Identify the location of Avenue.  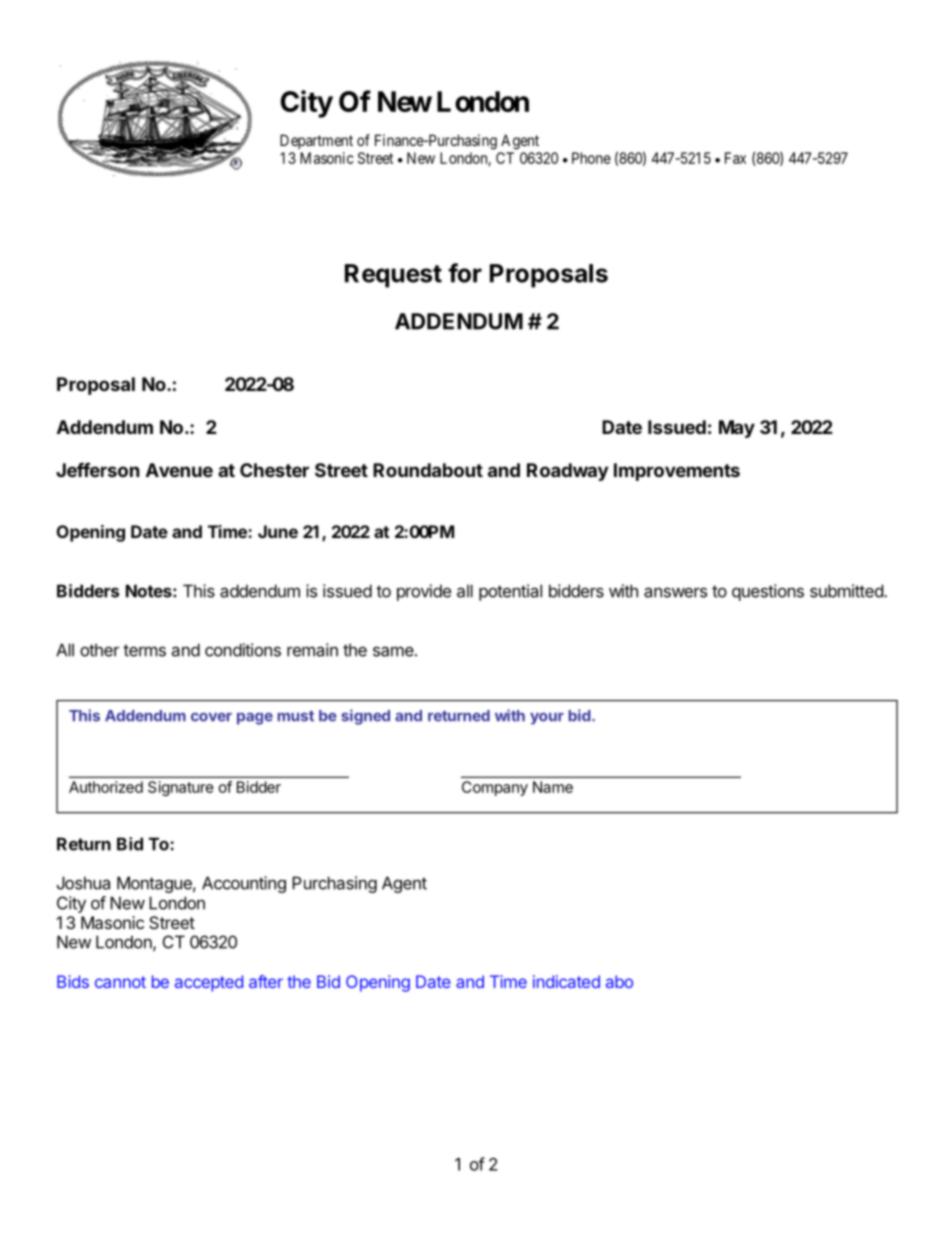
(179, 470).
